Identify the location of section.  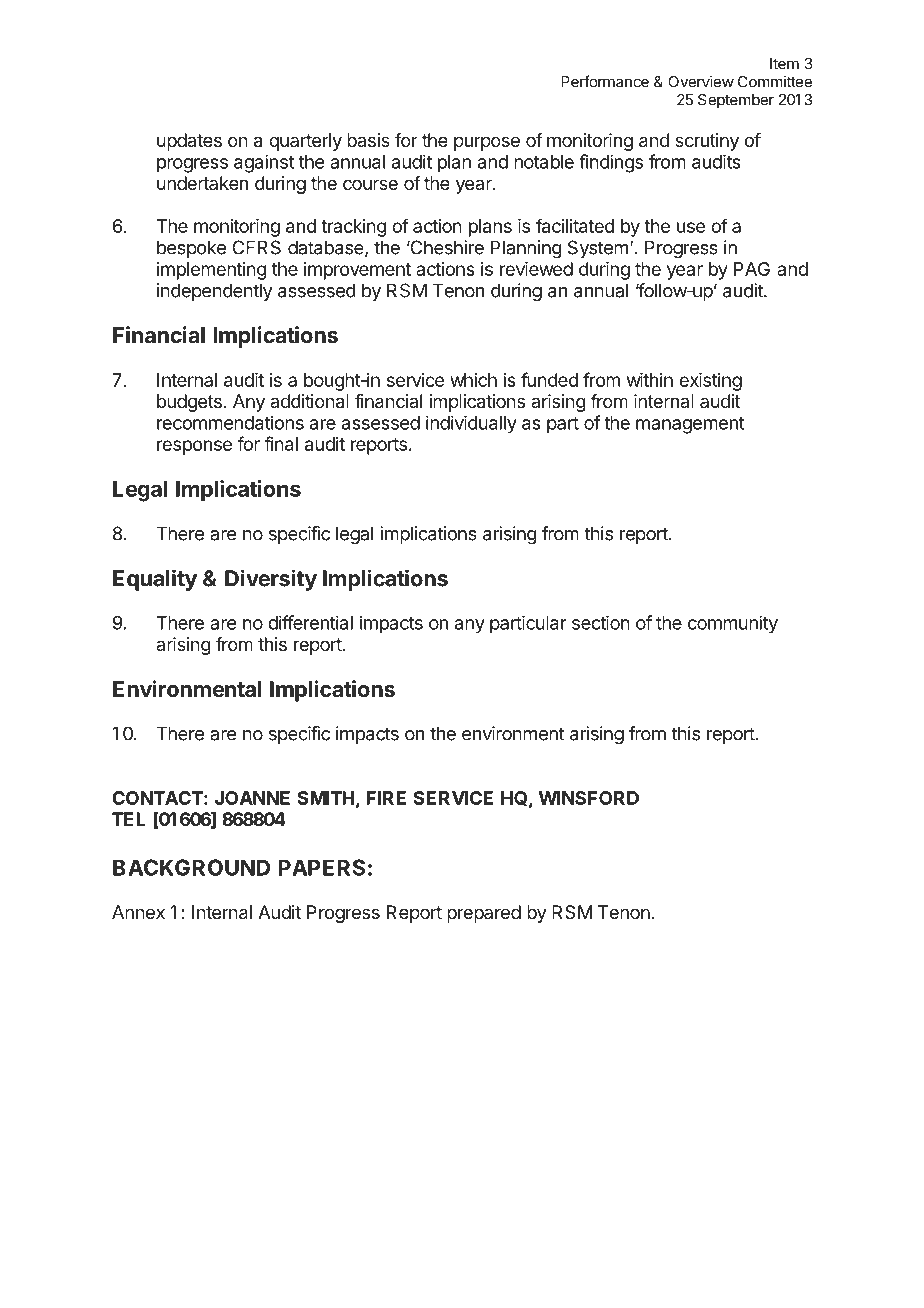
(601, 622).
